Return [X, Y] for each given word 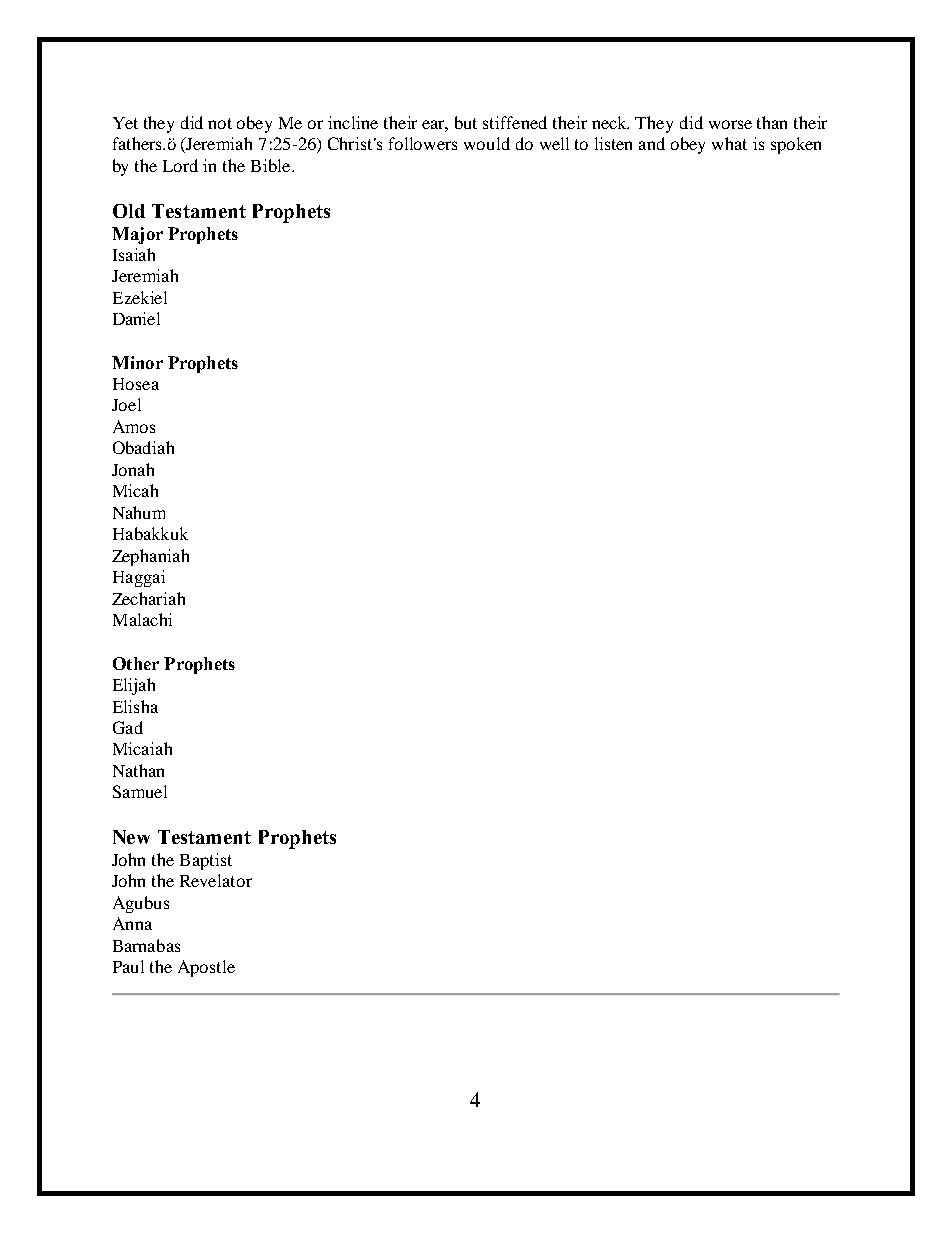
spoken [796, 145]
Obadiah [143, 447]
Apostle [206, 968]
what [729, 143]
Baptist [206, 861]
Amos [134, 426]
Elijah [134, 686]
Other [136, 663]
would [487, 143]
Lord [180, 165]
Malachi [142, 619]
